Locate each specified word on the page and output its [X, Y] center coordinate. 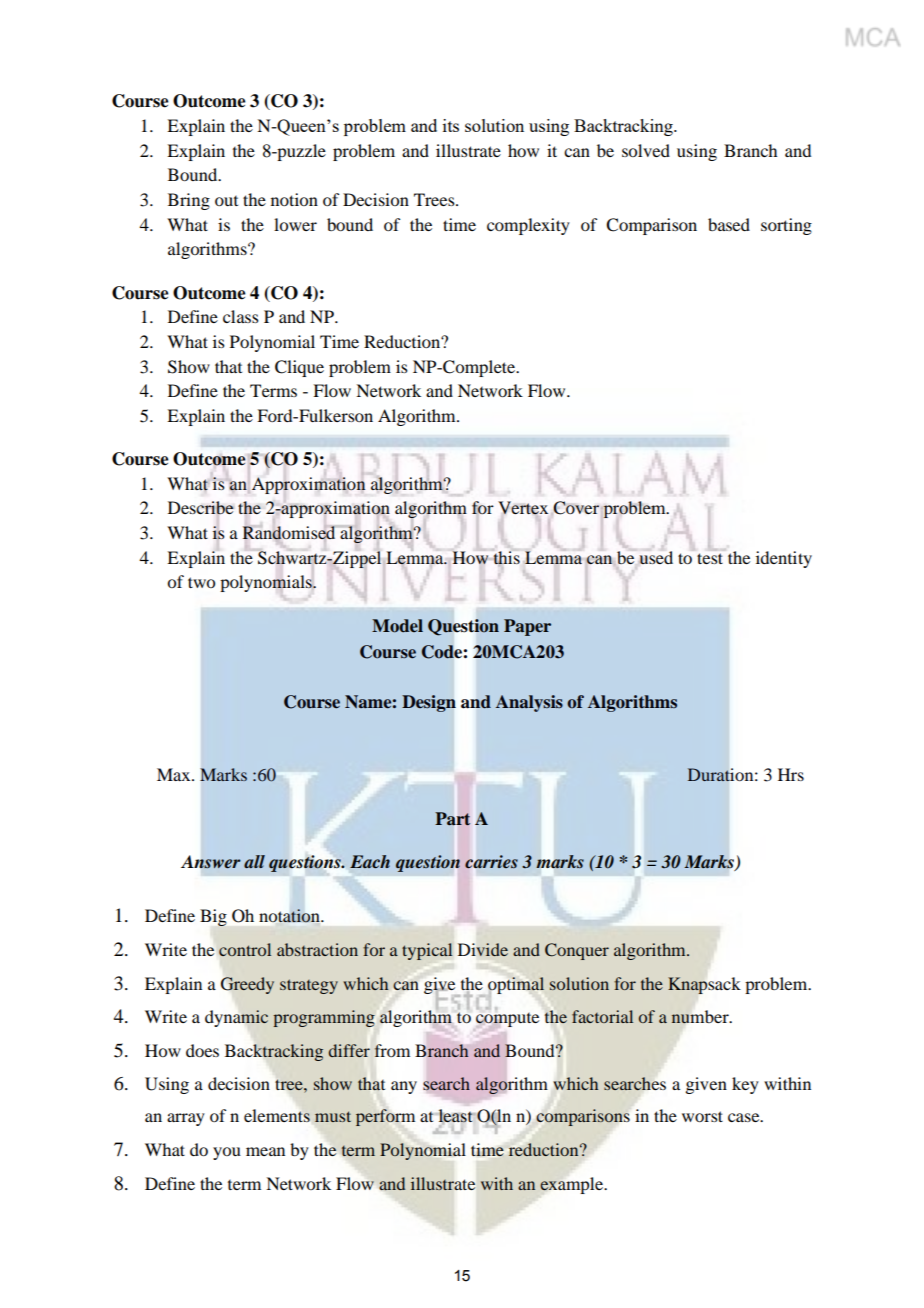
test [710, 557]
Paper [527, 627]
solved [646, 150]
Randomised [290, 533]
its [451, 125]
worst [702, 1116]
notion [294, 199]
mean [265, 1151]
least [457, 1116]
